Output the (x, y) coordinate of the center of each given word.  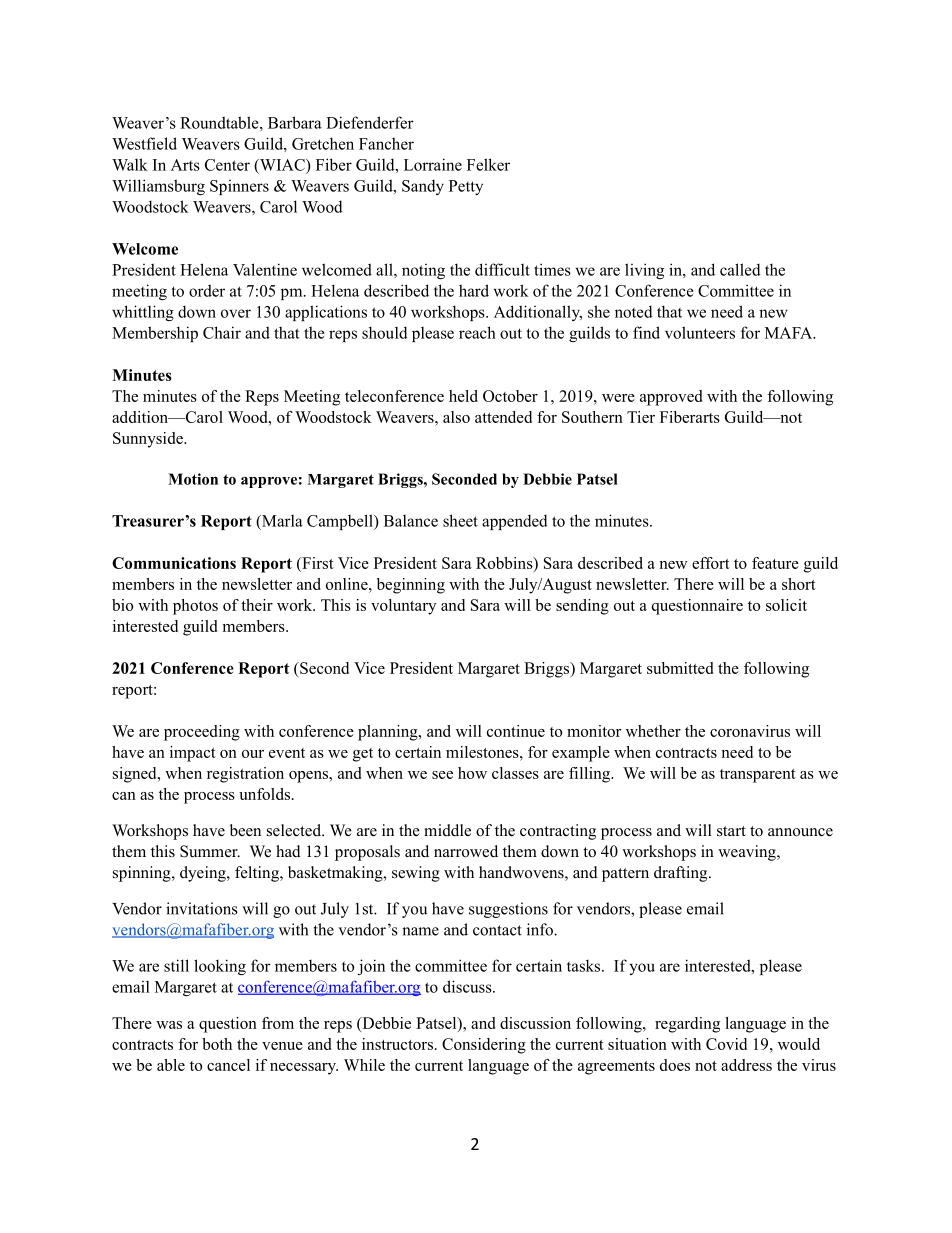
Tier (641, 417)
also (456, 417)
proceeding (202, 733)
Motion (193, 479)
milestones (483, 752)
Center (227, 165)
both (217, 1044)
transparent (758, 776)
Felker (488, 164)
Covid (726, 1044)
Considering (484, 1046)
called (740, 269)
